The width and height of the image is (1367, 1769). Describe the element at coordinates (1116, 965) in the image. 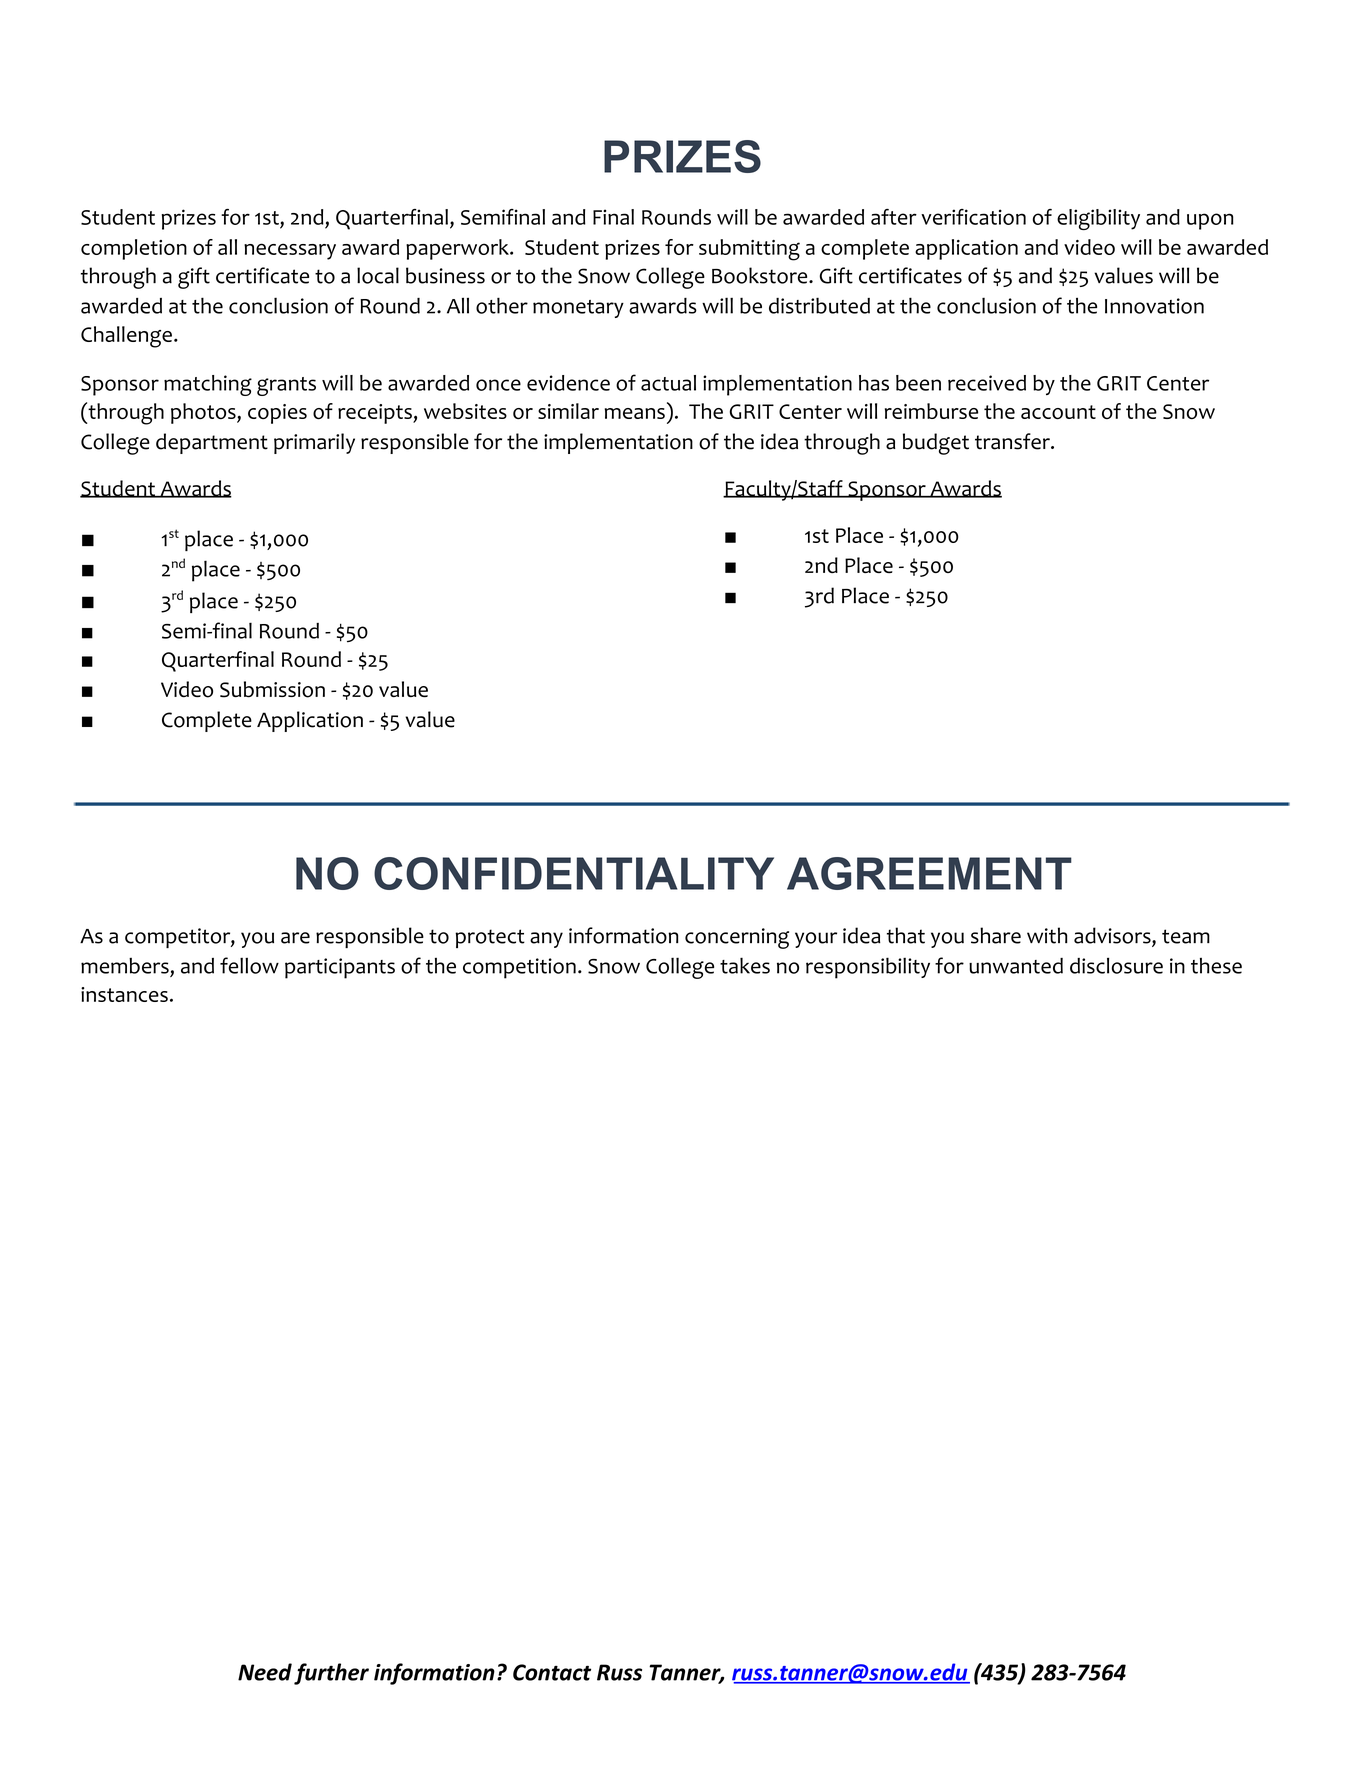

I see `disclosure` at that location.
